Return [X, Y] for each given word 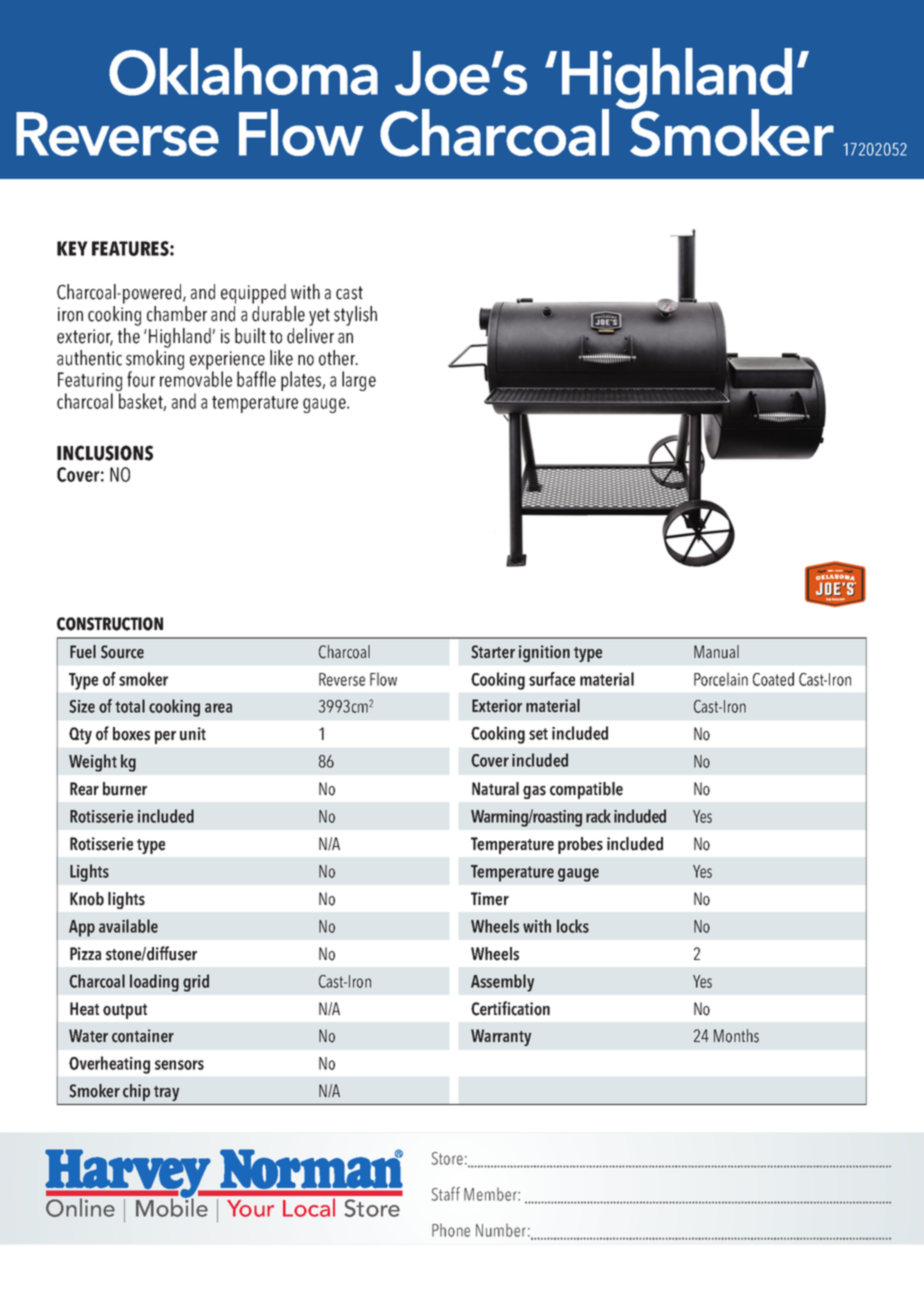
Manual [716, 652]
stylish [355, 316]
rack [598, 816]
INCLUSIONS [105, 453]
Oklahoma [243, 72]
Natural [495, 789]
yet [319, 317]
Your [250, 1208]
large [359, 381]
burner [125, 789]
